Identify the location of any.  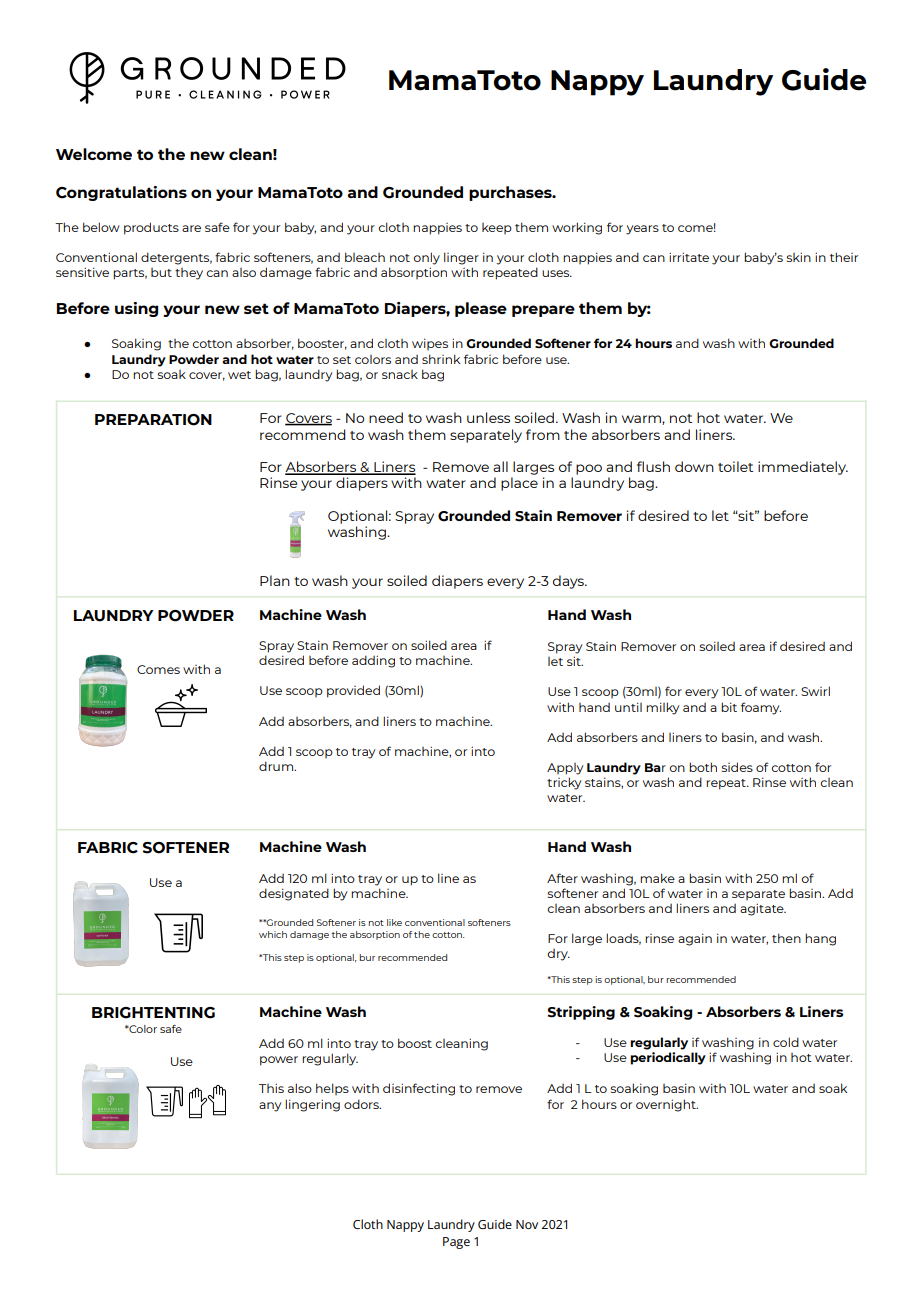
(270, 1107).
